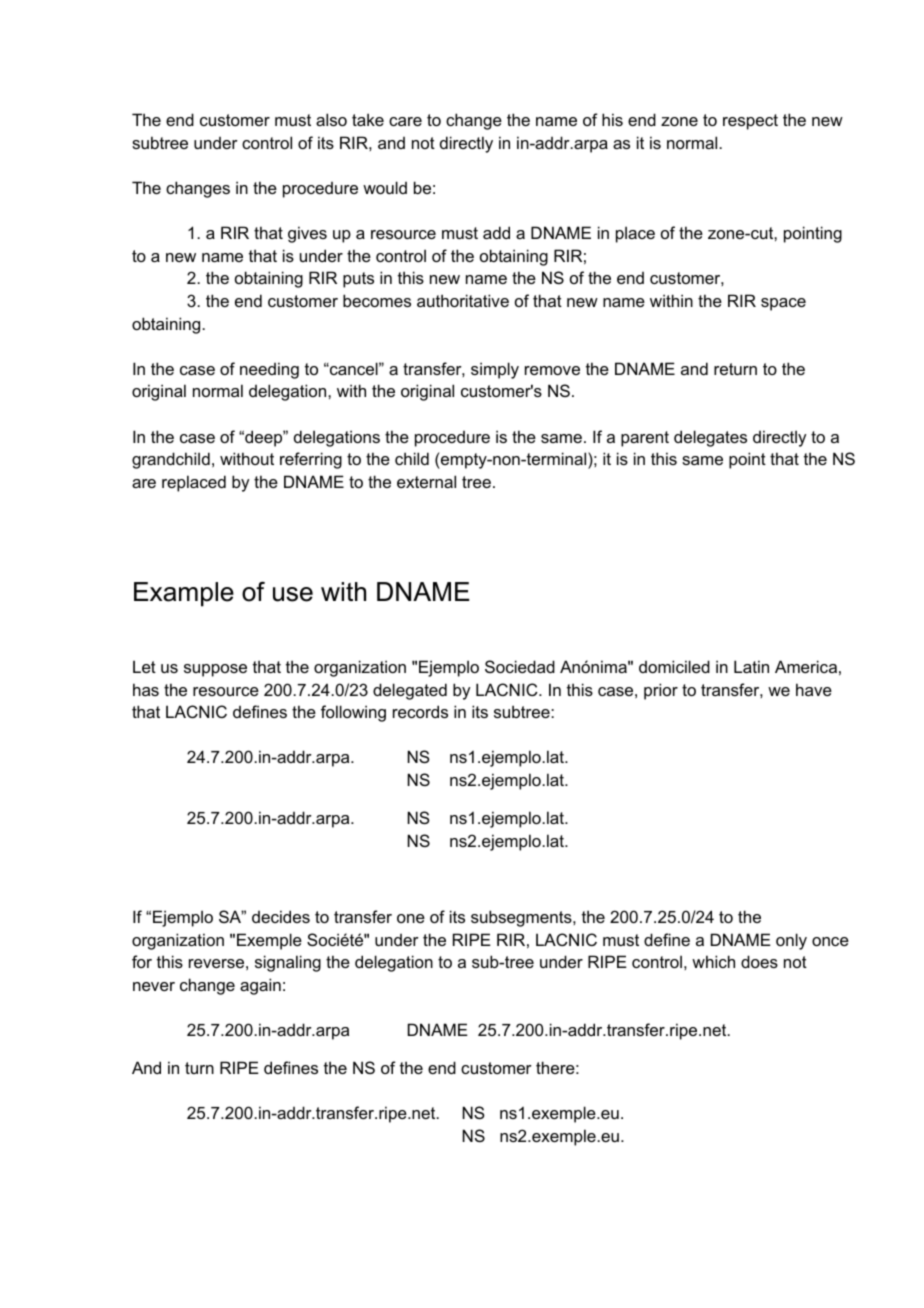  I want to click on signaling, so click(288, 963).
